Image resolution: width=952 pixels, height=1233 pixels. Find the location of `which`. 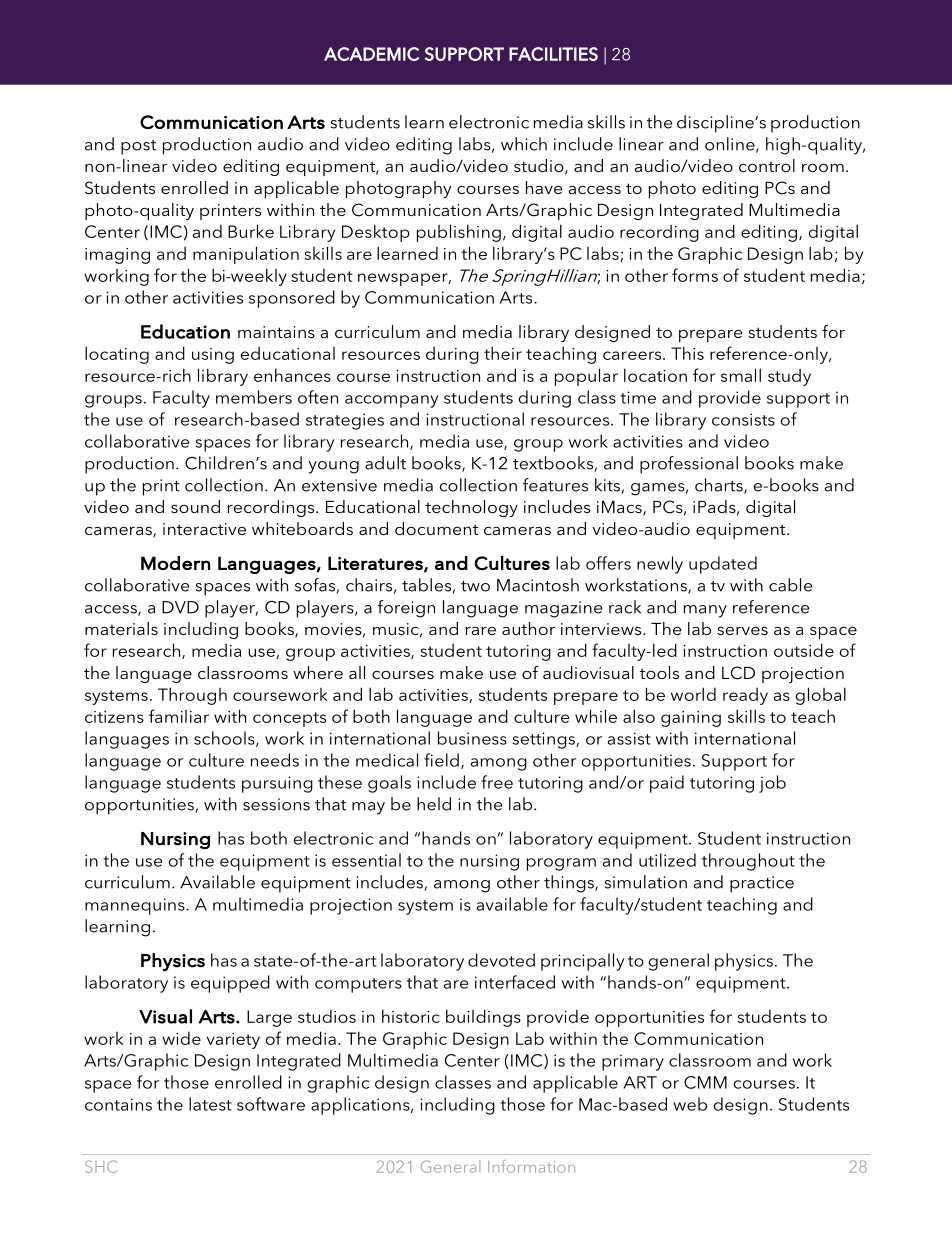

which is located at coordinates (524, 144).
